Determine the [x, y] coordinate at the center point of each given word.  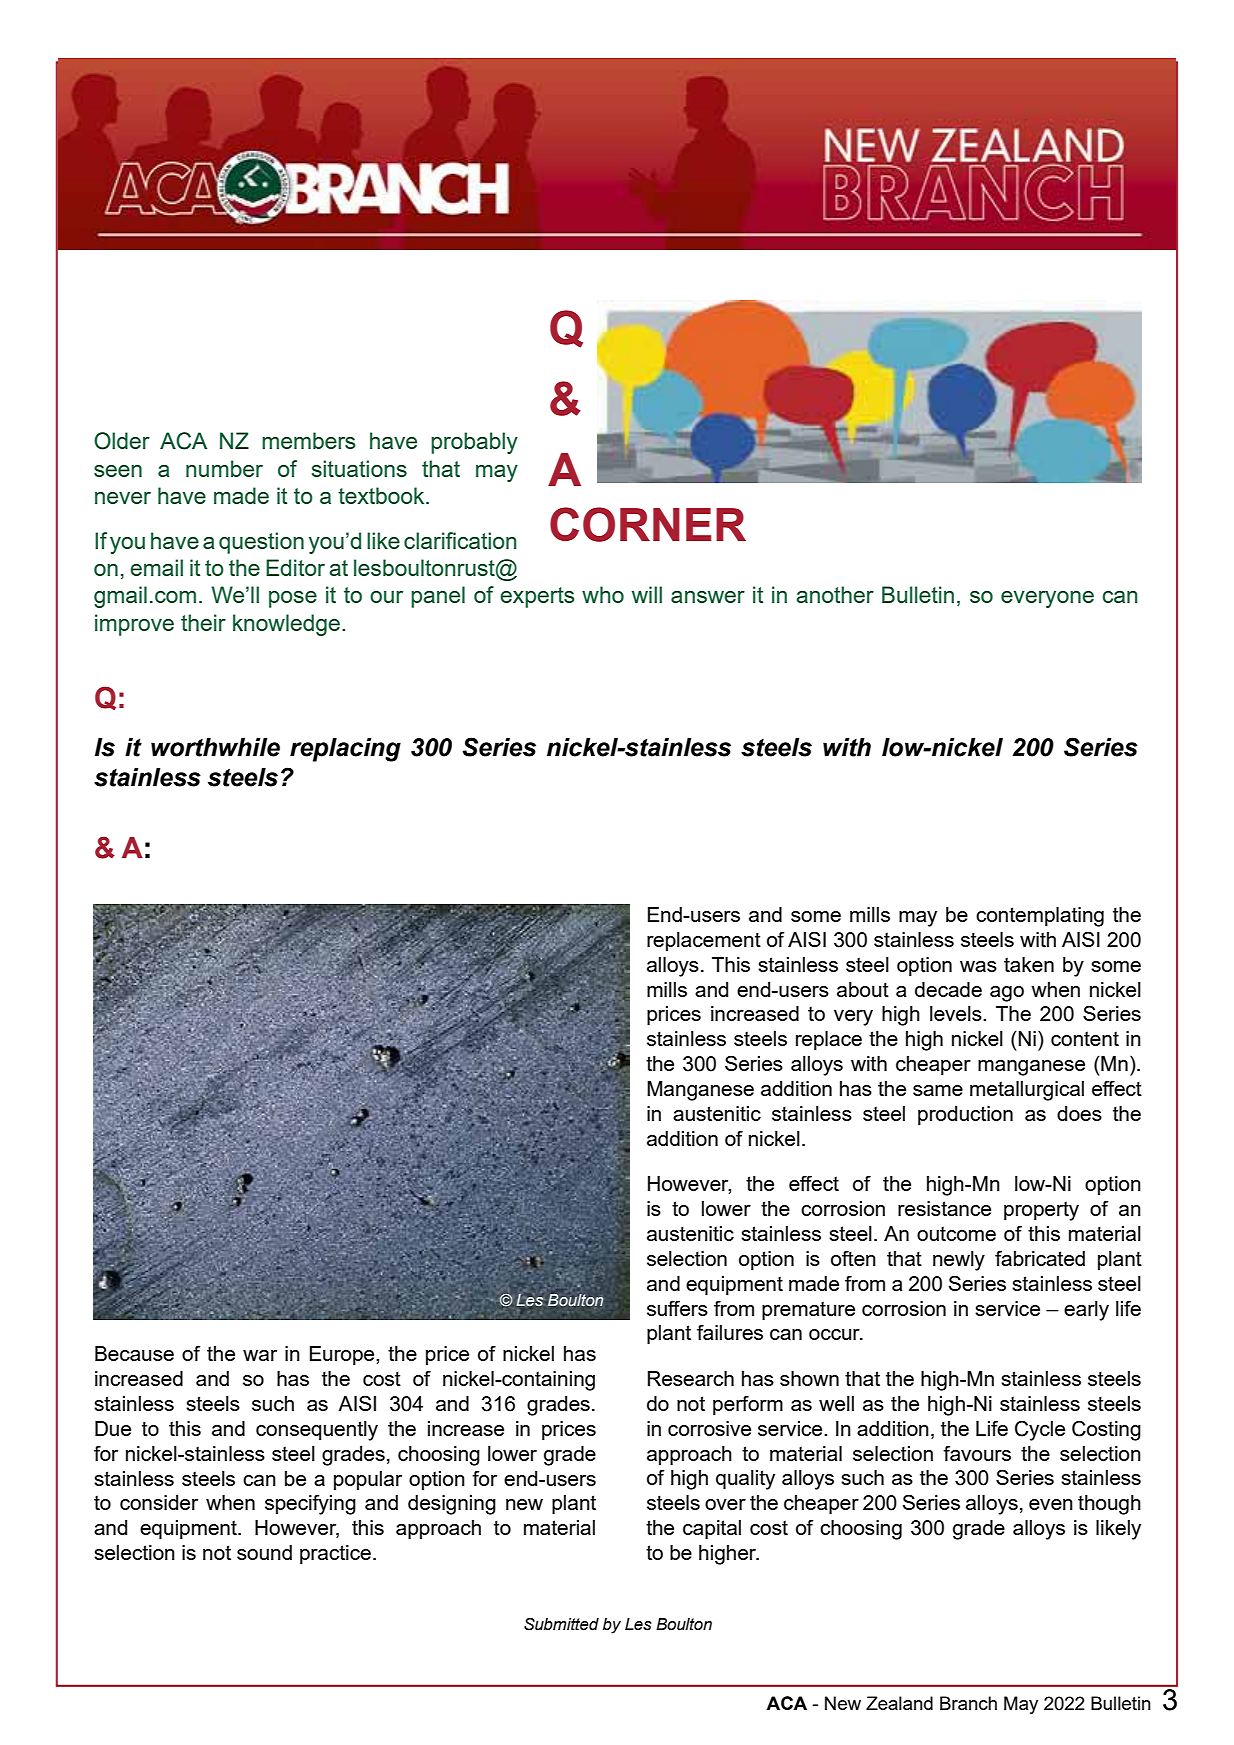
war [260, 1355]
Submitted [561, 1624]
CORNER [648, 524]
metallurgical [1027, 1091]
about [863, 989]
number [224, 468]
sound [264, 1552]
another [835, 594]
